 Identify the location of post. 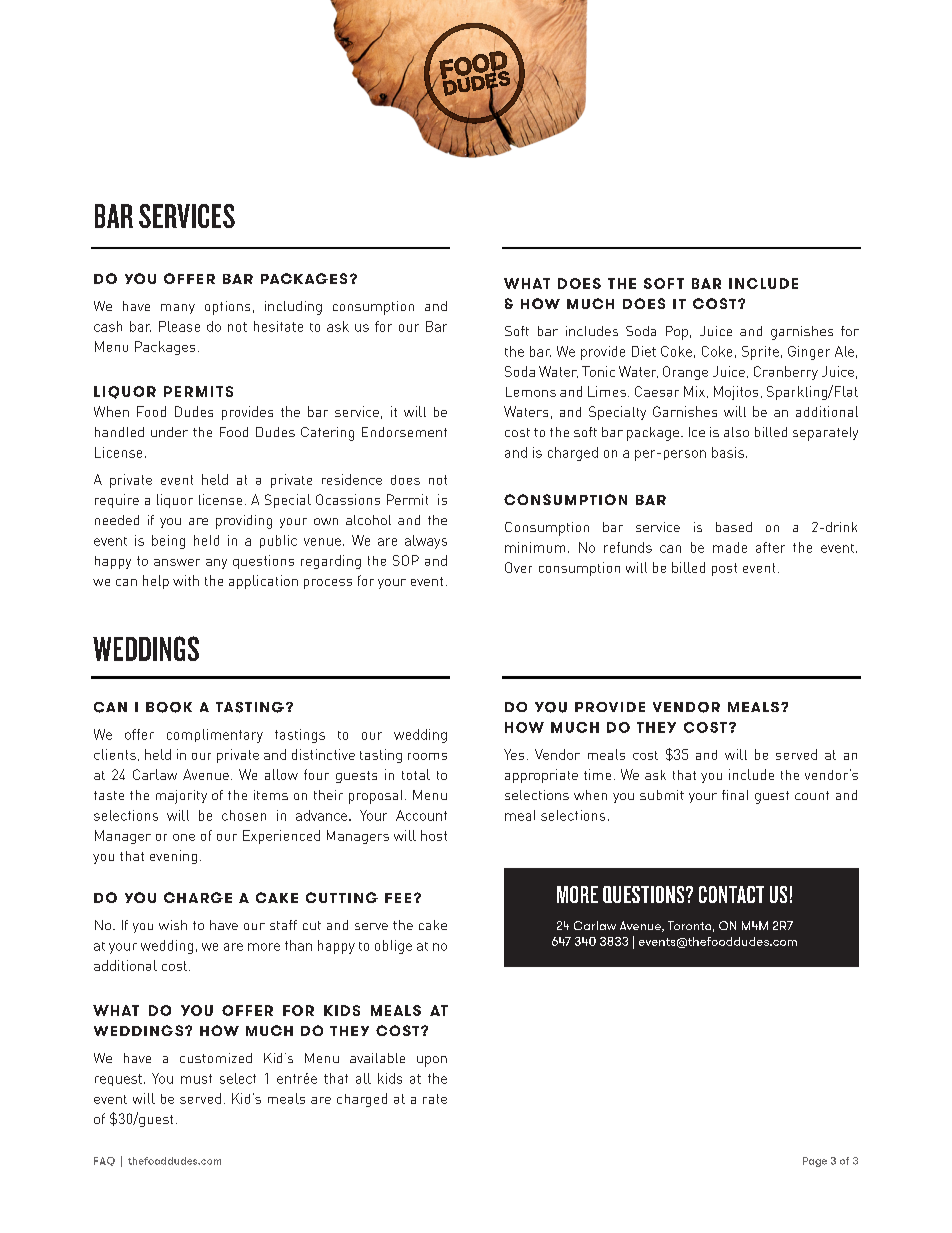
(724, 569).
